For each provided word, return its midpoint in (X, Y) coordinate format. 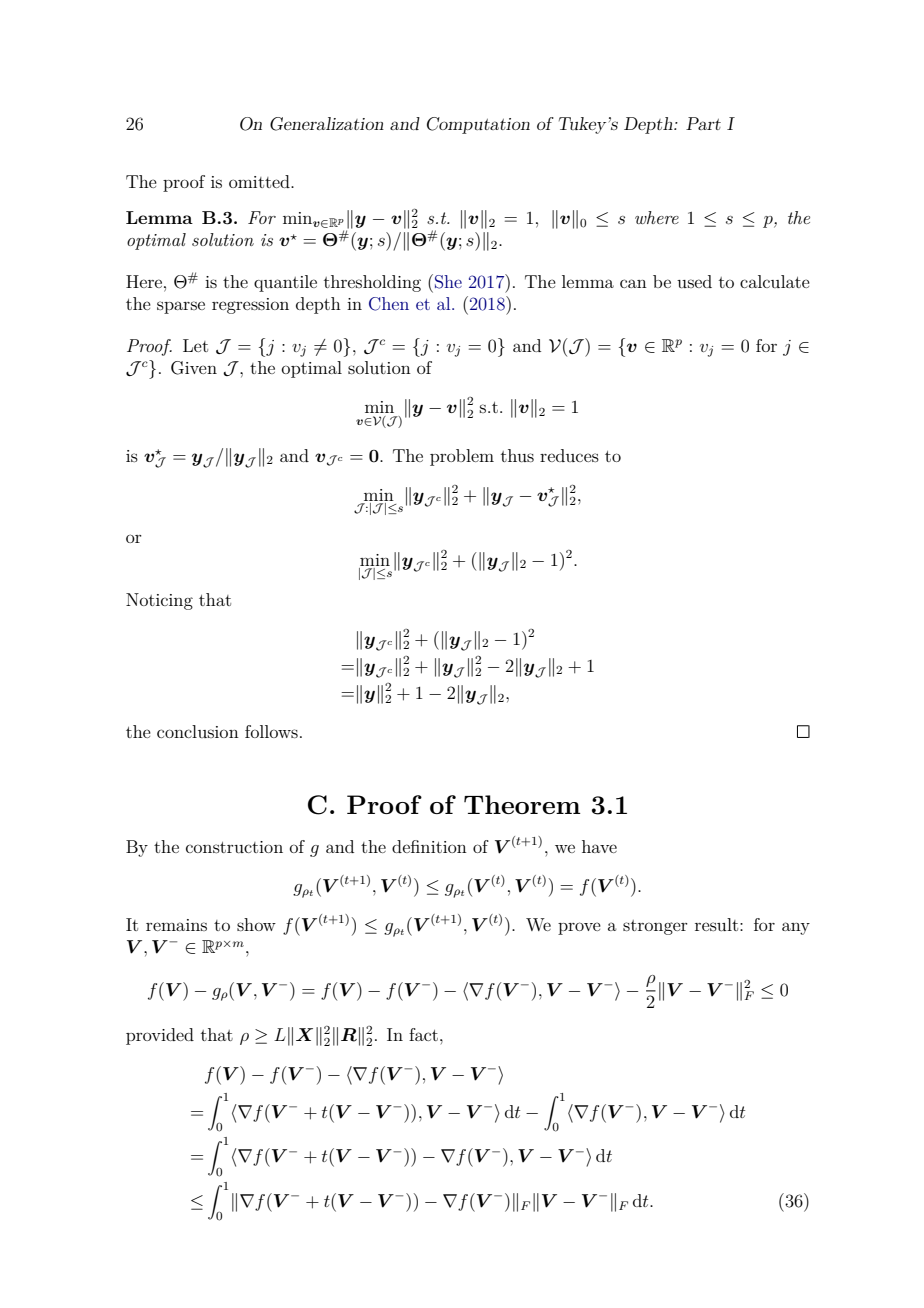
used (694, 281)
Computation (478, 125)
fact (423, 1034)
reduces (569, 455)
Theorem (522, 804)
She (448, 282)
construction (234, 847)
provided (160, 1036)
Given (194, 368)
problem (462, 457)
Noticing (159, 601)
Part (703, 123)
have (599, 846)
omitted (260, 181)
